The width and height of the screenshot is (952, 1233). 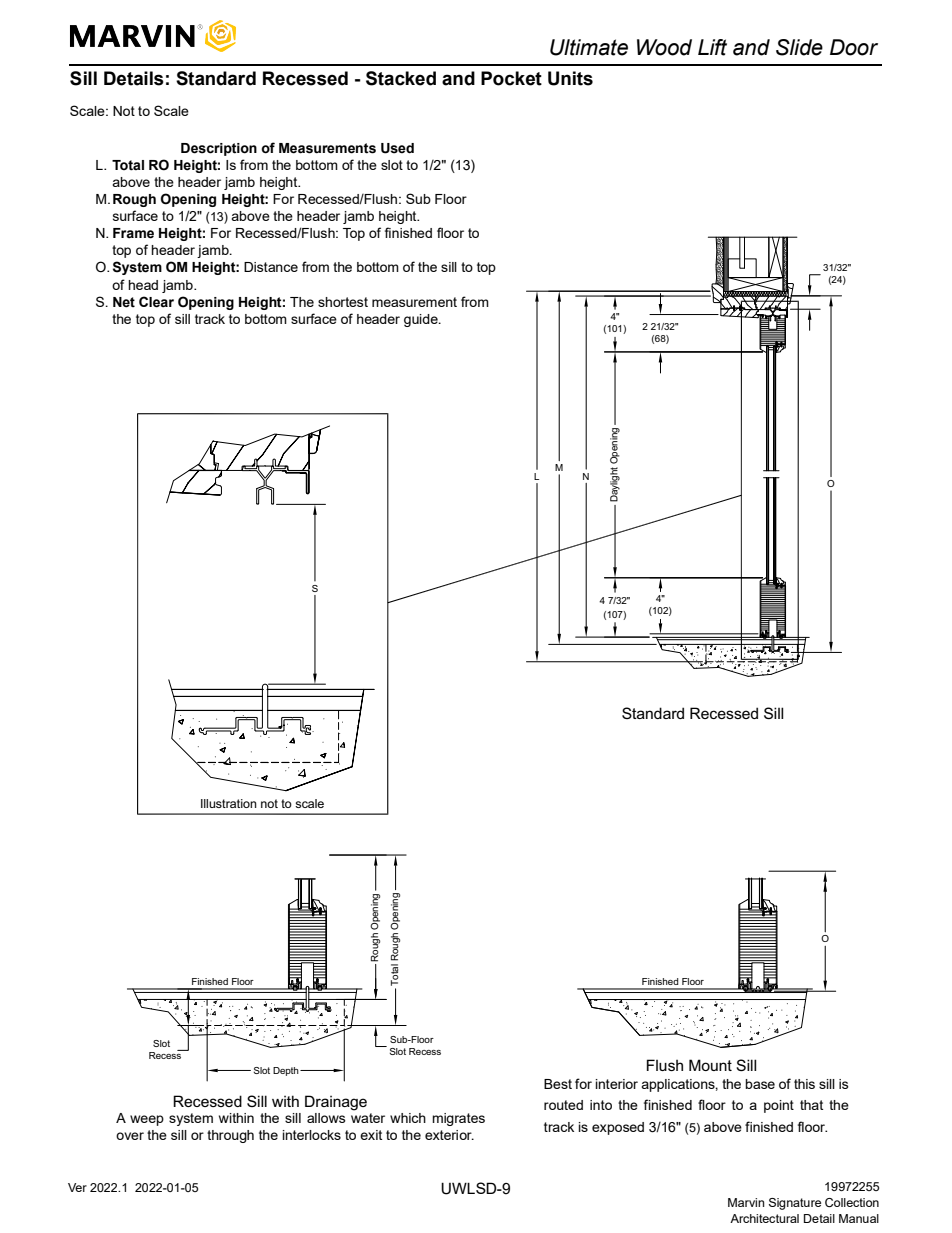 What do you see at coordinates (422, 320) in the screenshot?
I see `guide` at bounding box center [422, 320].
